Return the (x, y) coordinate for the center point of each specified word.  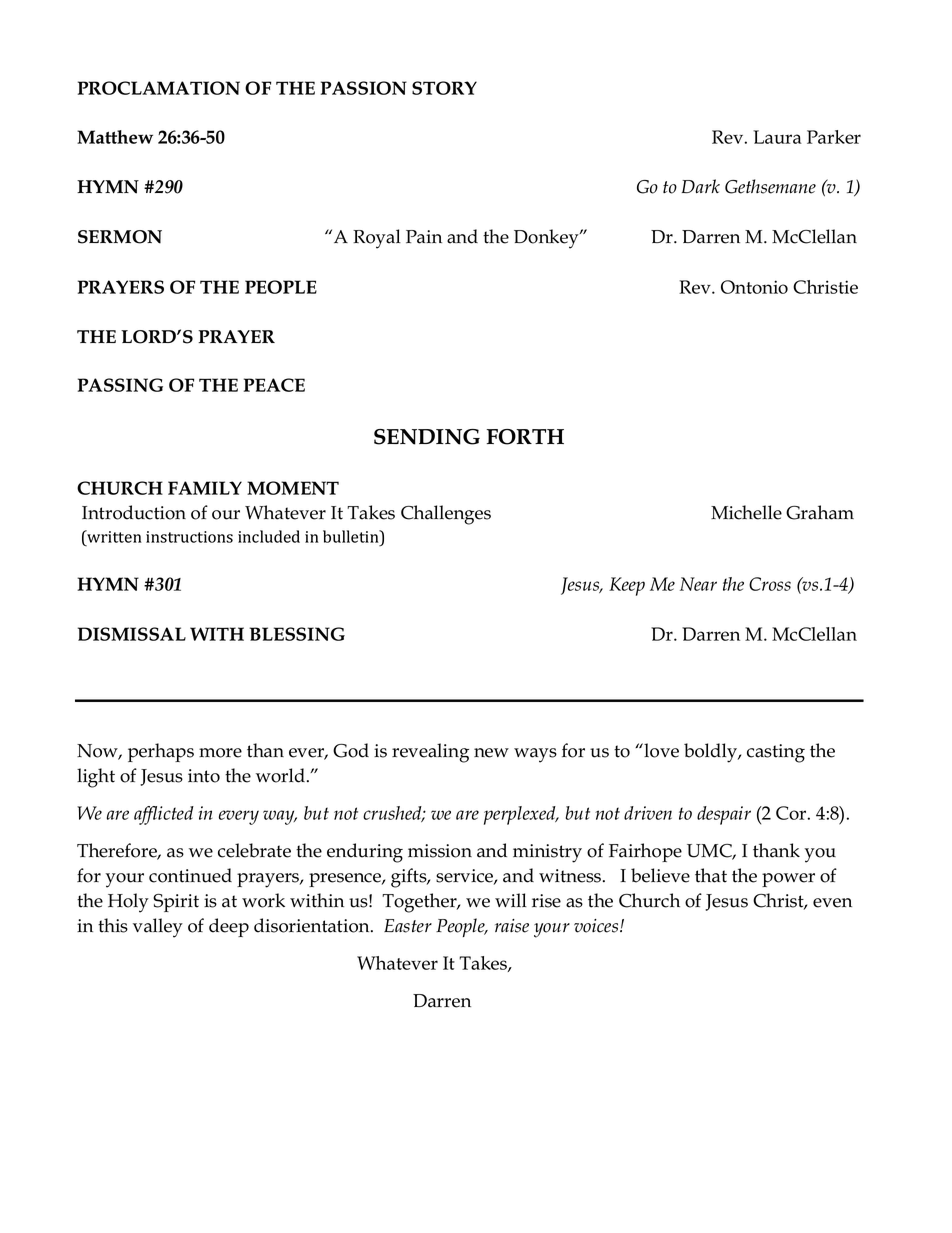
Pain (424, 237)
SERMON (120, 237)
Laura (777, 137)
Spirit (176, 903)
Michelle (746, 512)
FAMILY (205, 488)
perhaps (161, 752)
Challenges (446, 515)
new (491, 753)
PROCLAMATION (159, 88)
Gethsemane (770, 186)
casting (776, 753)
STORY (444, 88)
